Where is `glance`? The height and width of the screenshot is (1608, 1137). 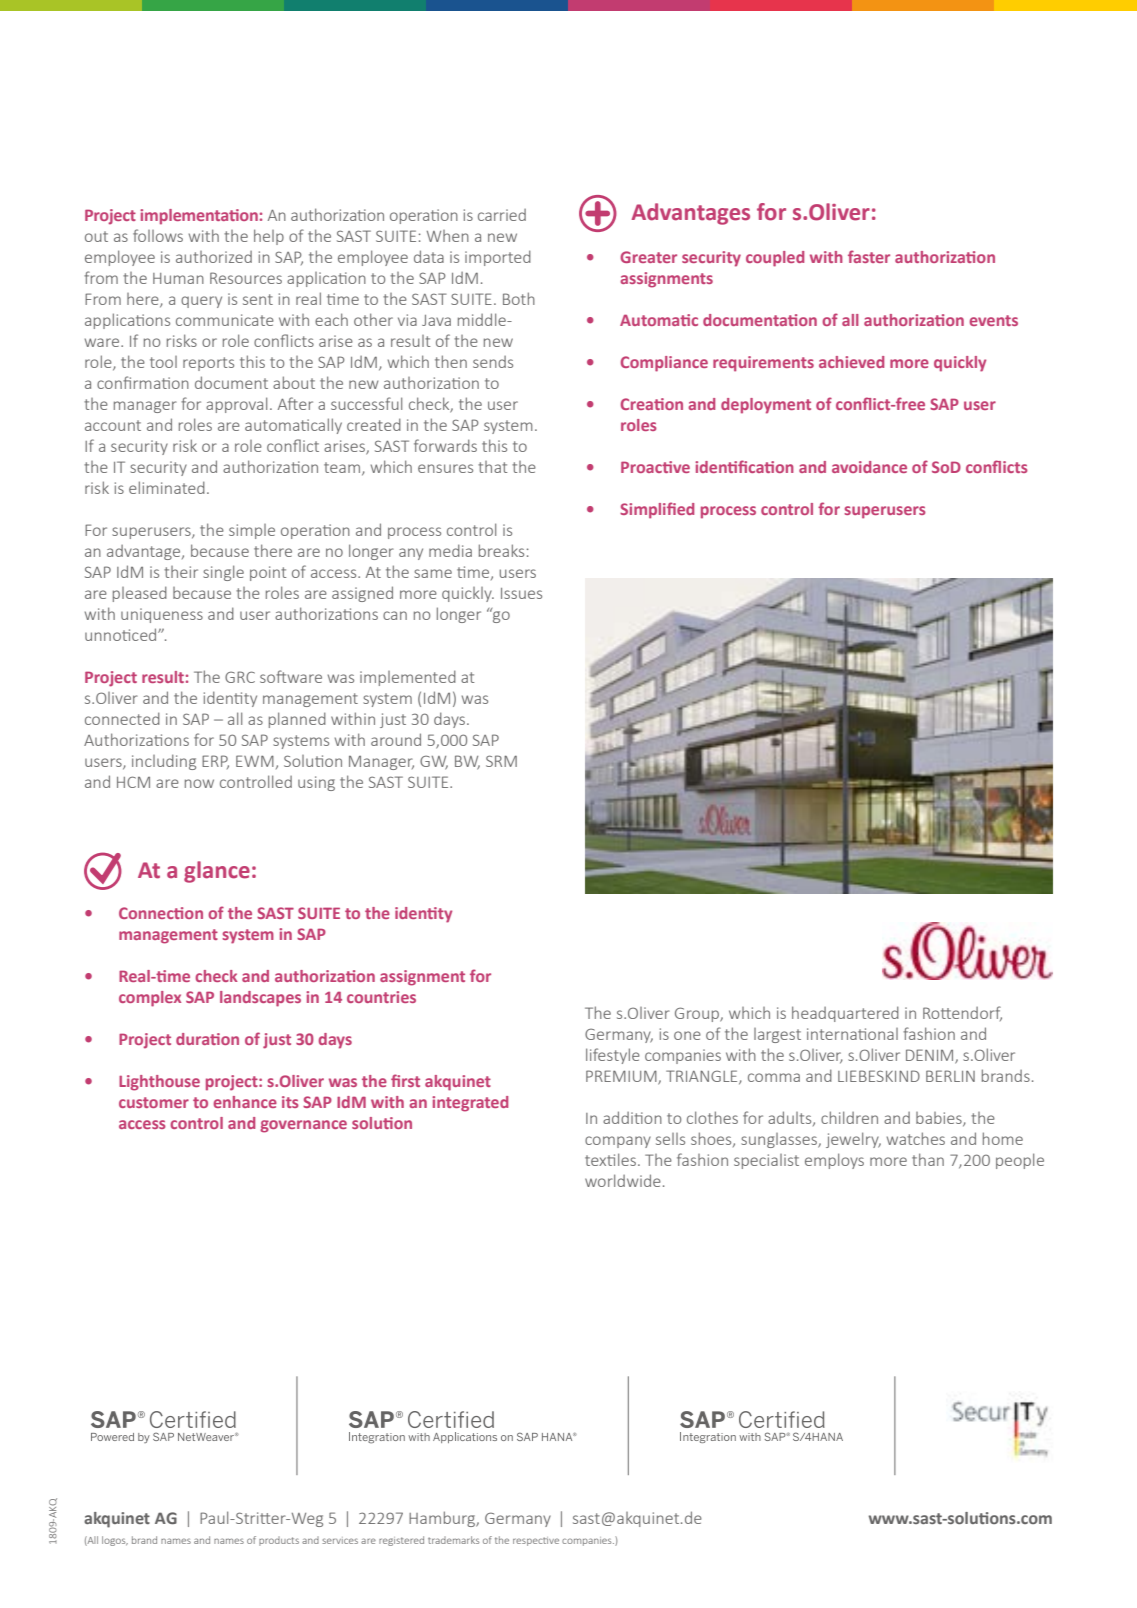
glance is located at coordinates (217, 872).
